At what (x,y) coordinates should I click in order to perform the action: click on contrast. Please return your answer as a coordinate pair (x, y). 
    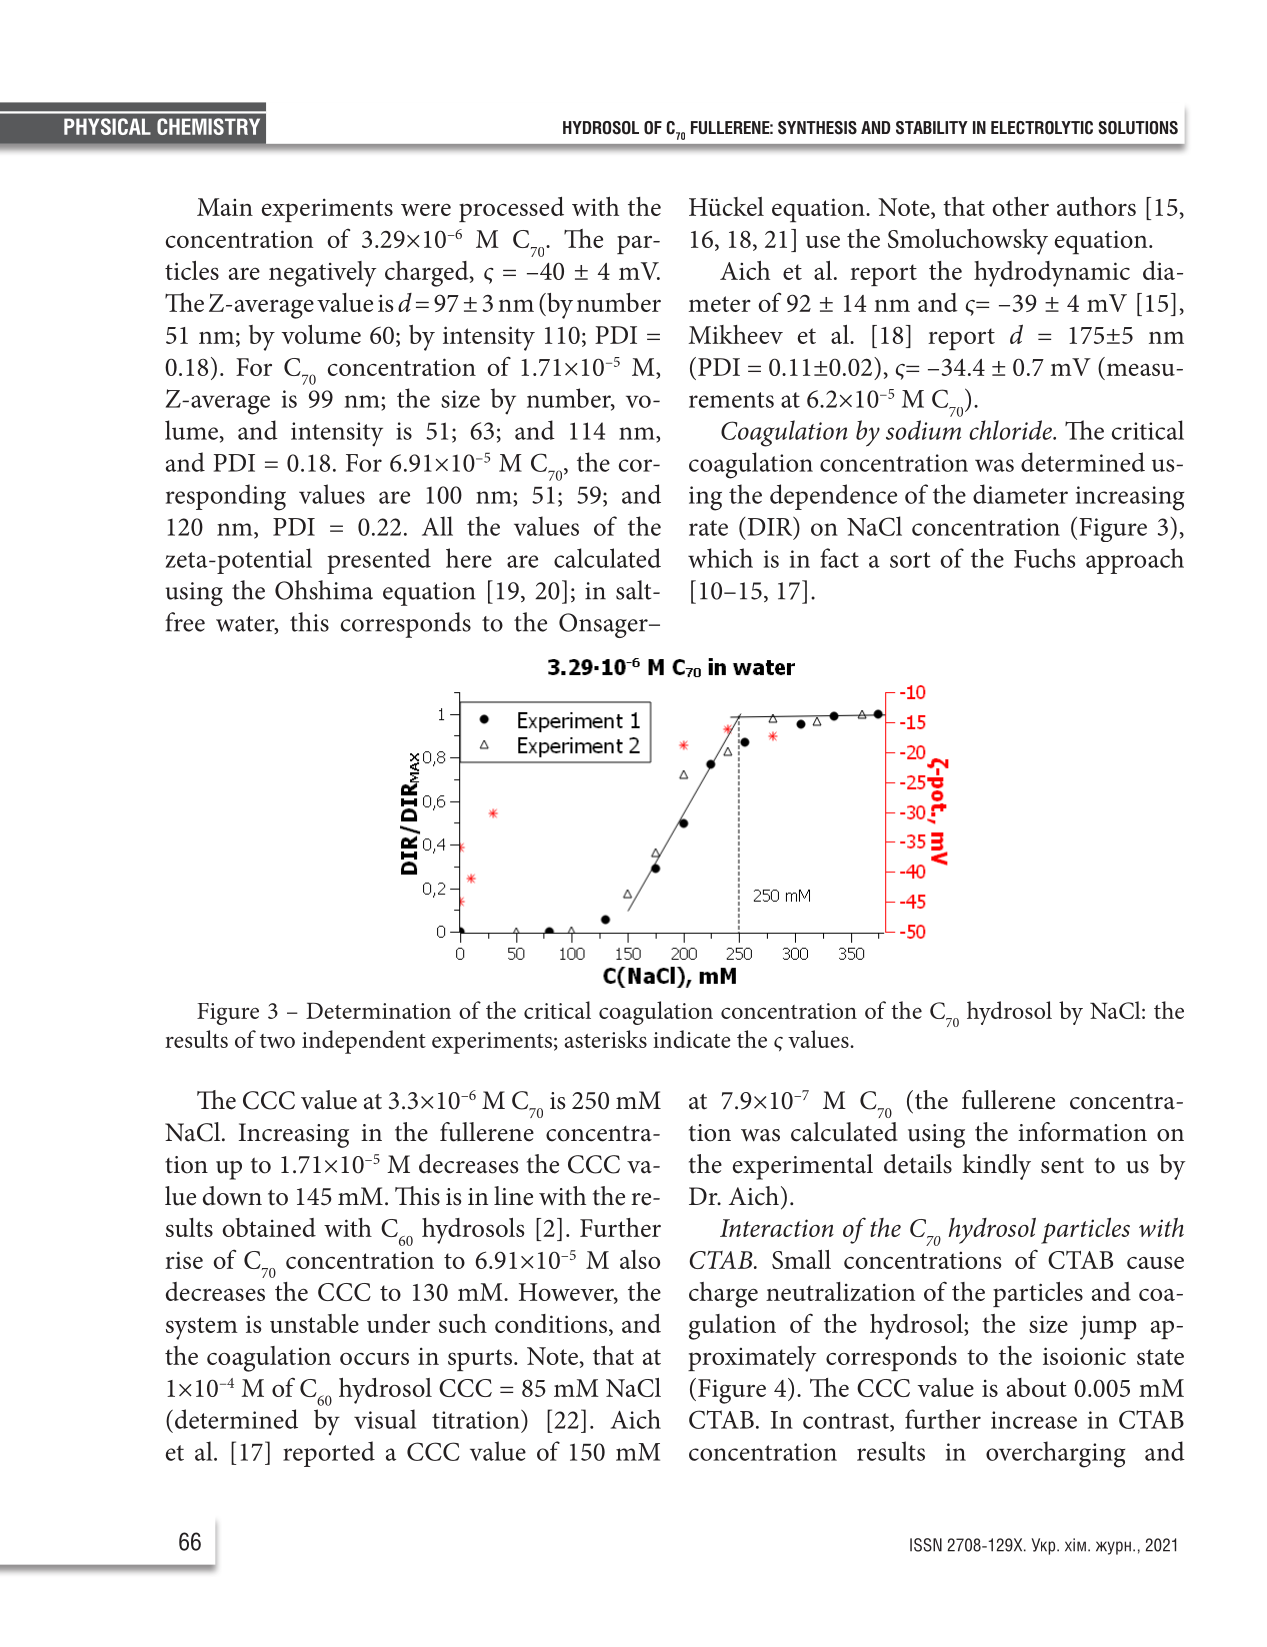
    Looking at the image, I should click on (847, 1422).
